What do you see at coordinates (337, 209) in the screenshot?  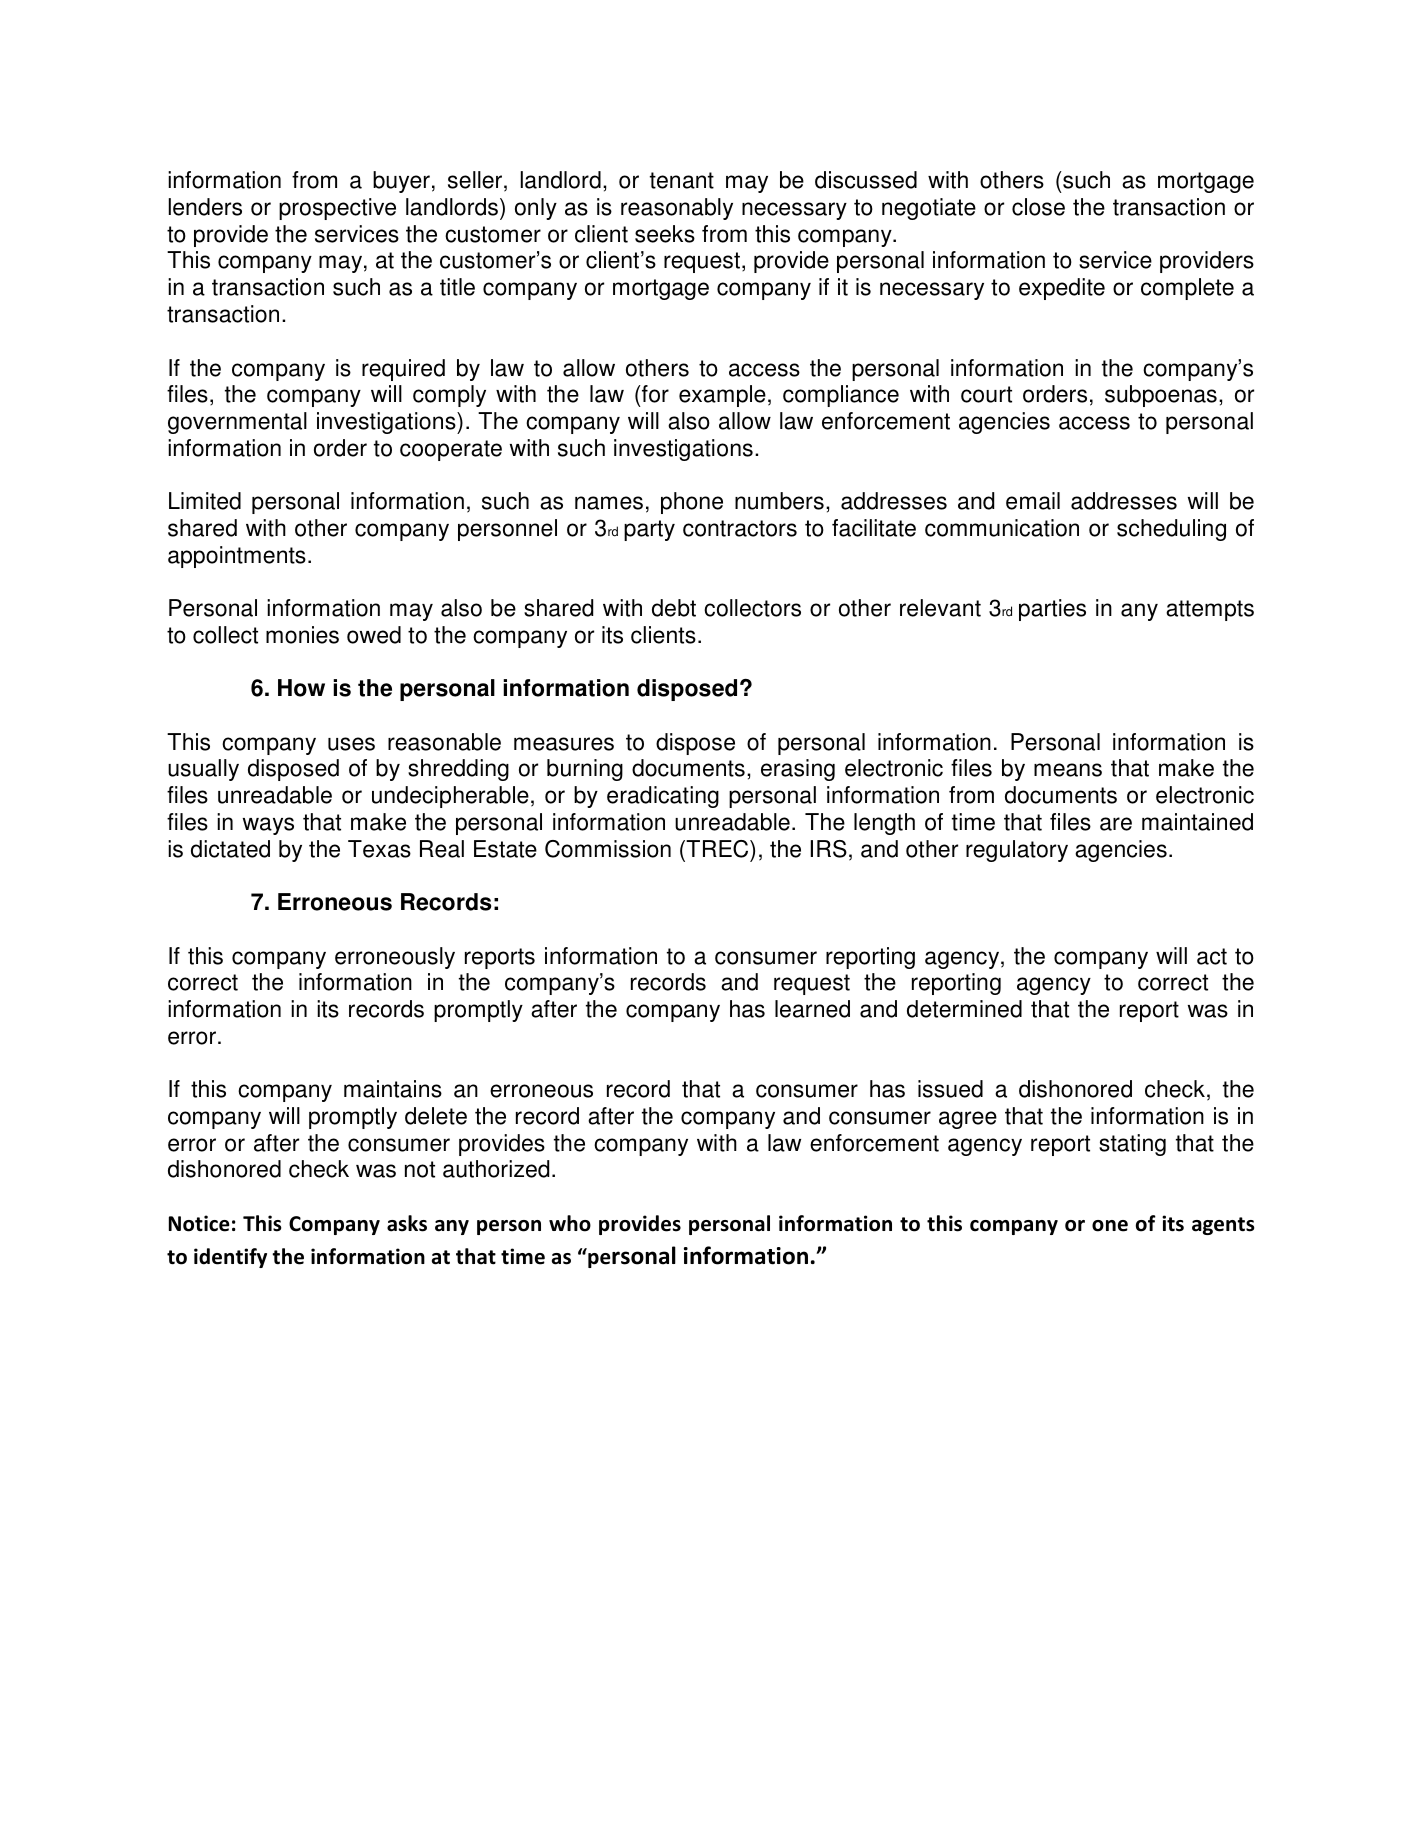 I see `prospective` at bounding box center [337, 209].
